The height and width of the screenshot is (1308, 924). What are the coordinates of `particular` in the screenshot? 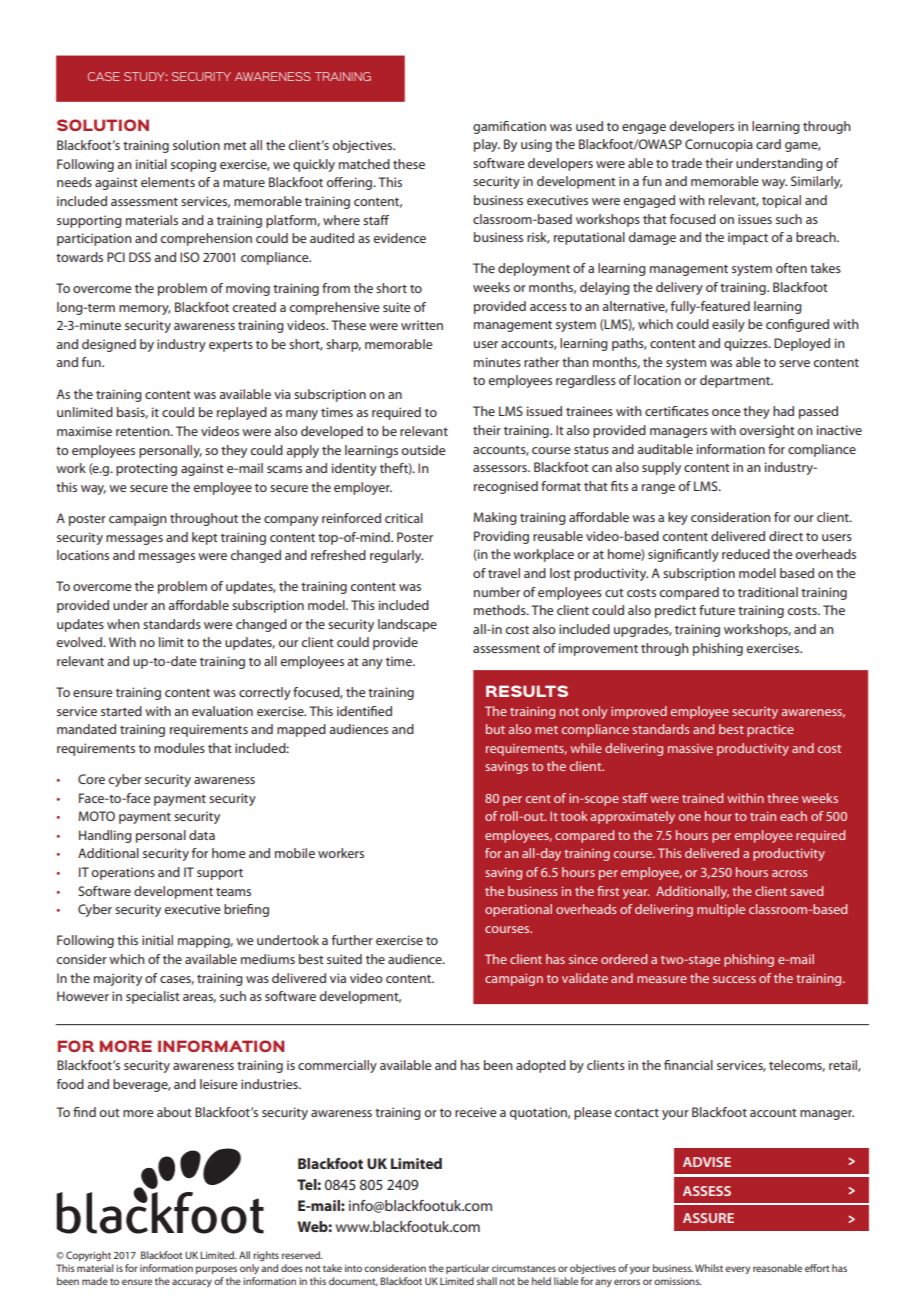 It's located at (467, 1269).
